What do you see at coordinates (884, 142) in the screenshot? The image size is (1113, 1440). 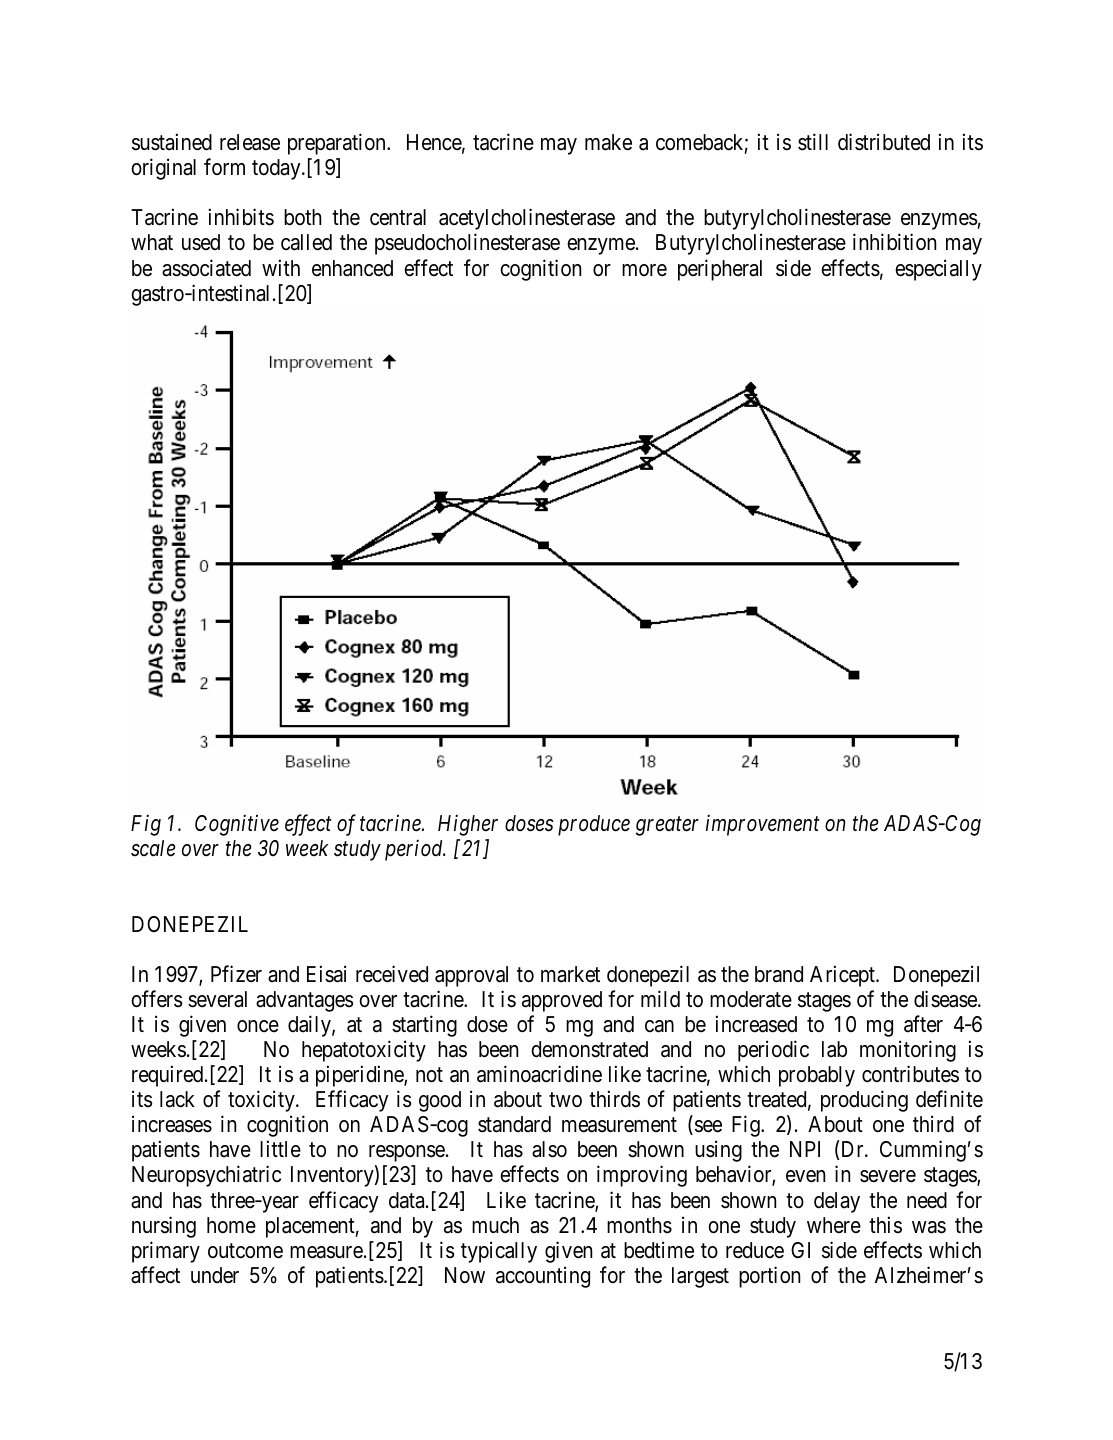 I see `distributed` at bounding box center [884, 142].
